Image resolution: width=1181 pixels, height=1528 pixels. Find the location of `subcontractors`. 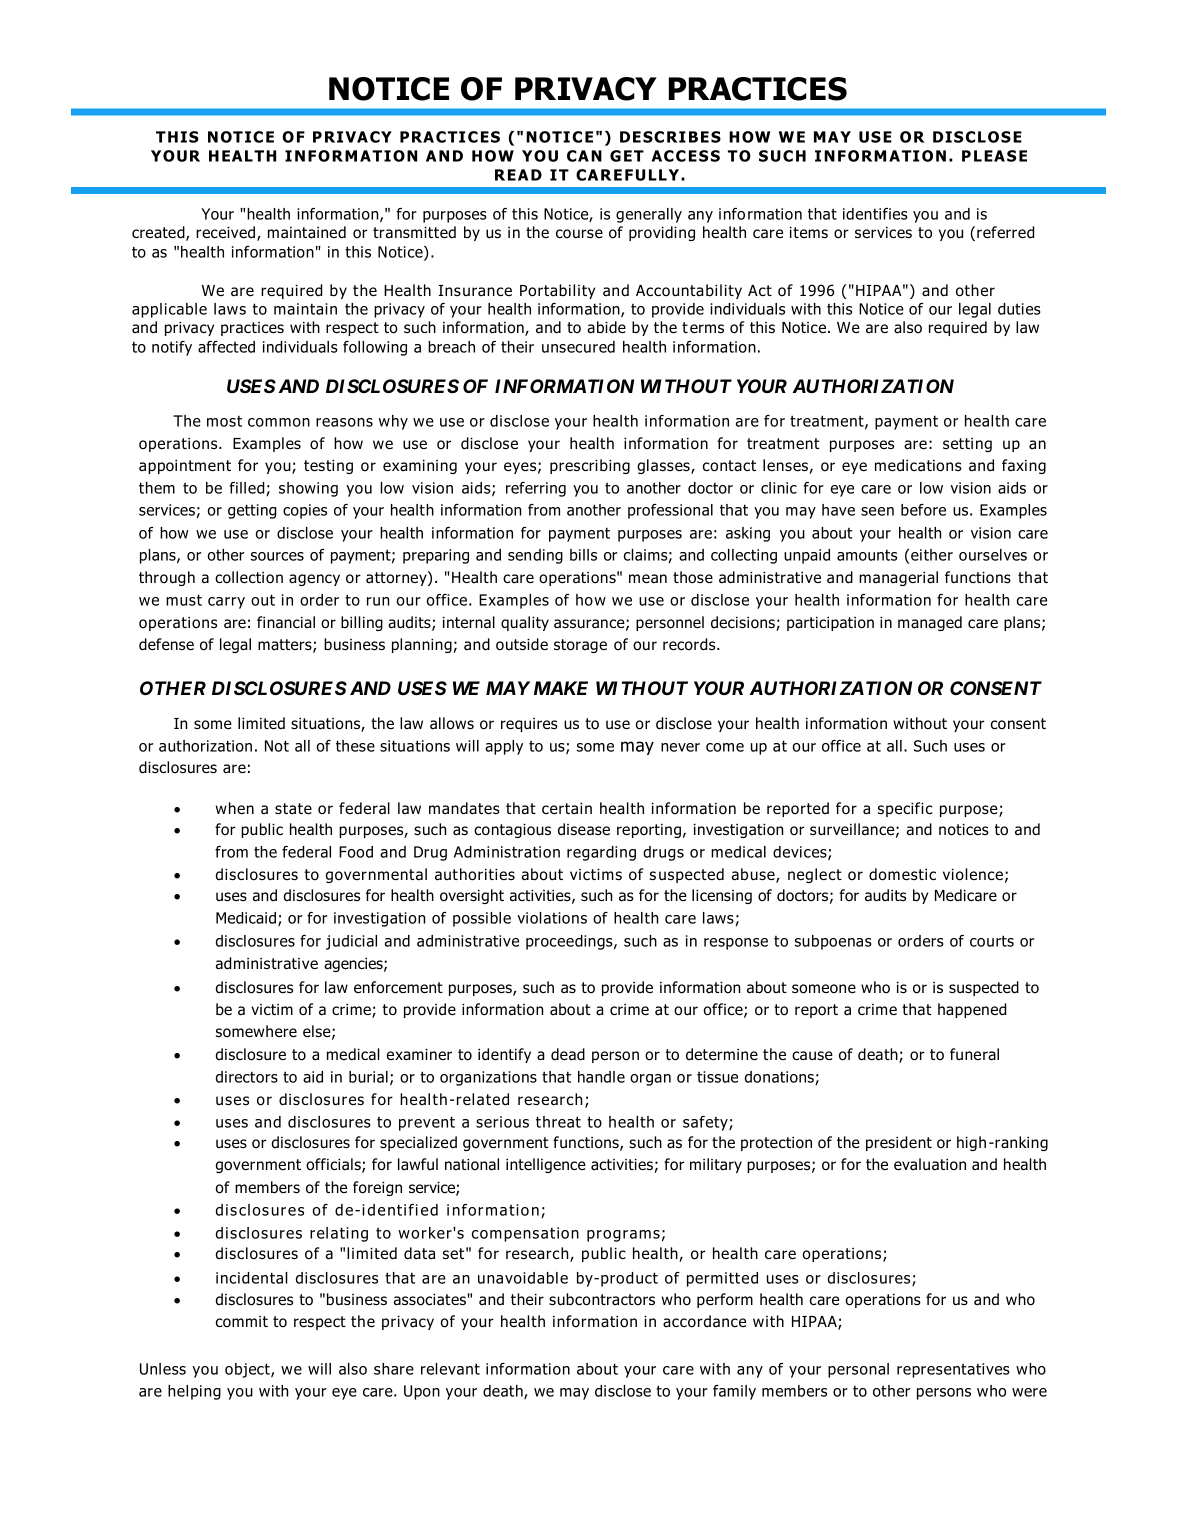

subcontractors is located at coordinates (602, 1299).
